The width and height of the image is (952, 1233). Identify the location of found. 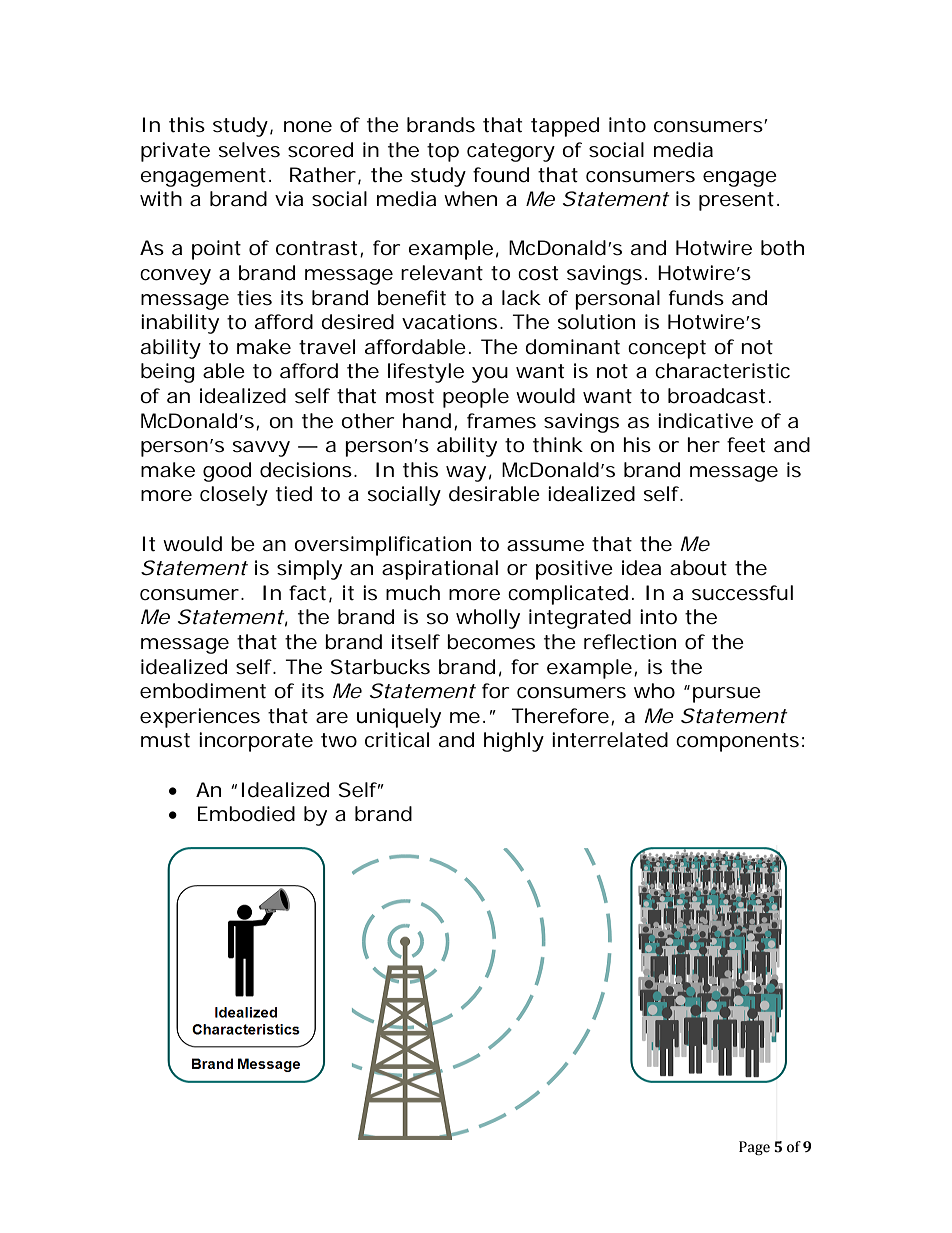
(501, 175).
